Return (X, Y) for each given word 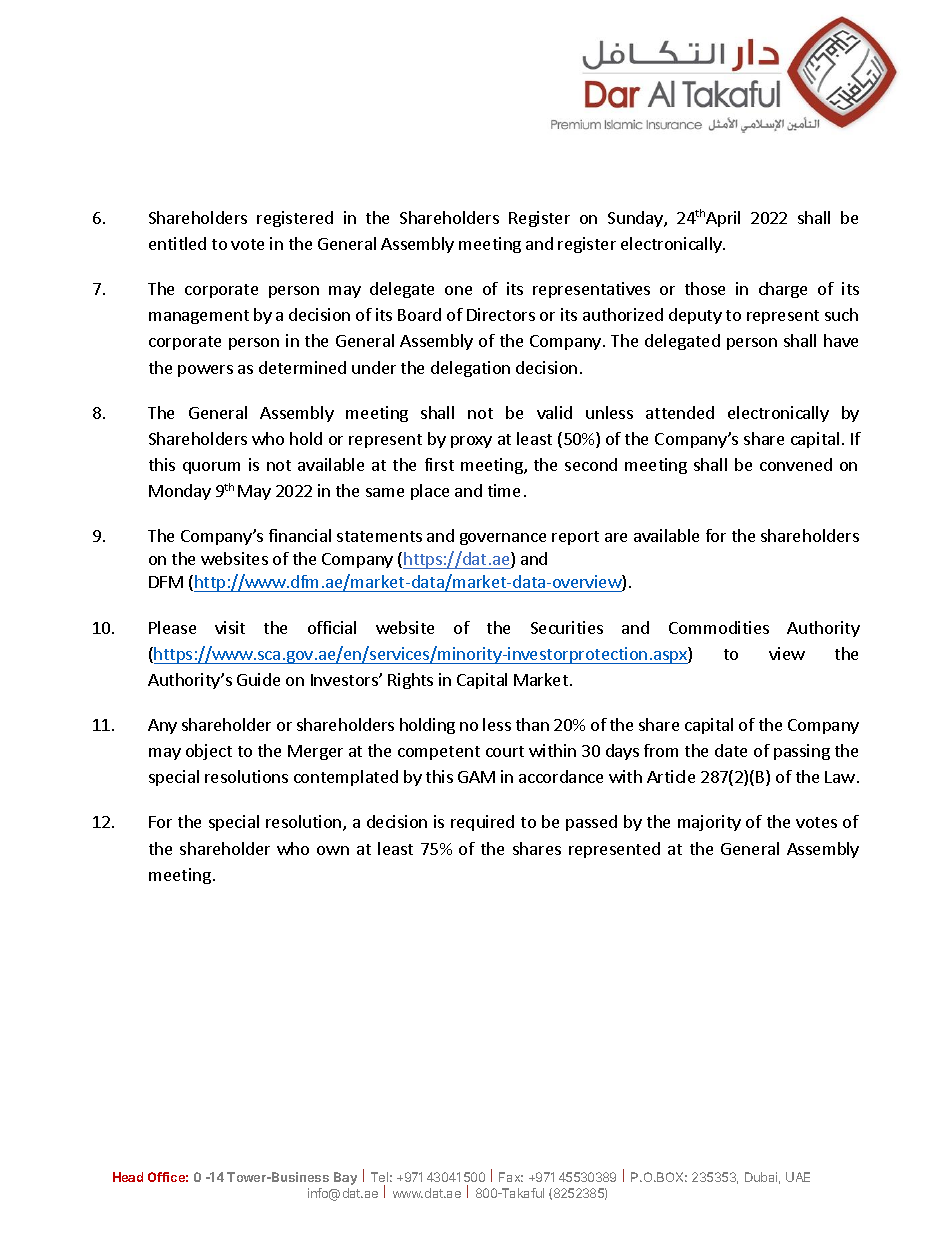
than (532, 724)
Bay (345, 1178)
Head (128, 1177)
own (333, 850)
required (482, 823)
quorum (211, 468)
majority (709, 823)
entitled (177, 243)
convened (796, 464)
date (731, 750)
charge (783, 290)
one (458, 290)
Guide (258, 679)
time (504, 490)
